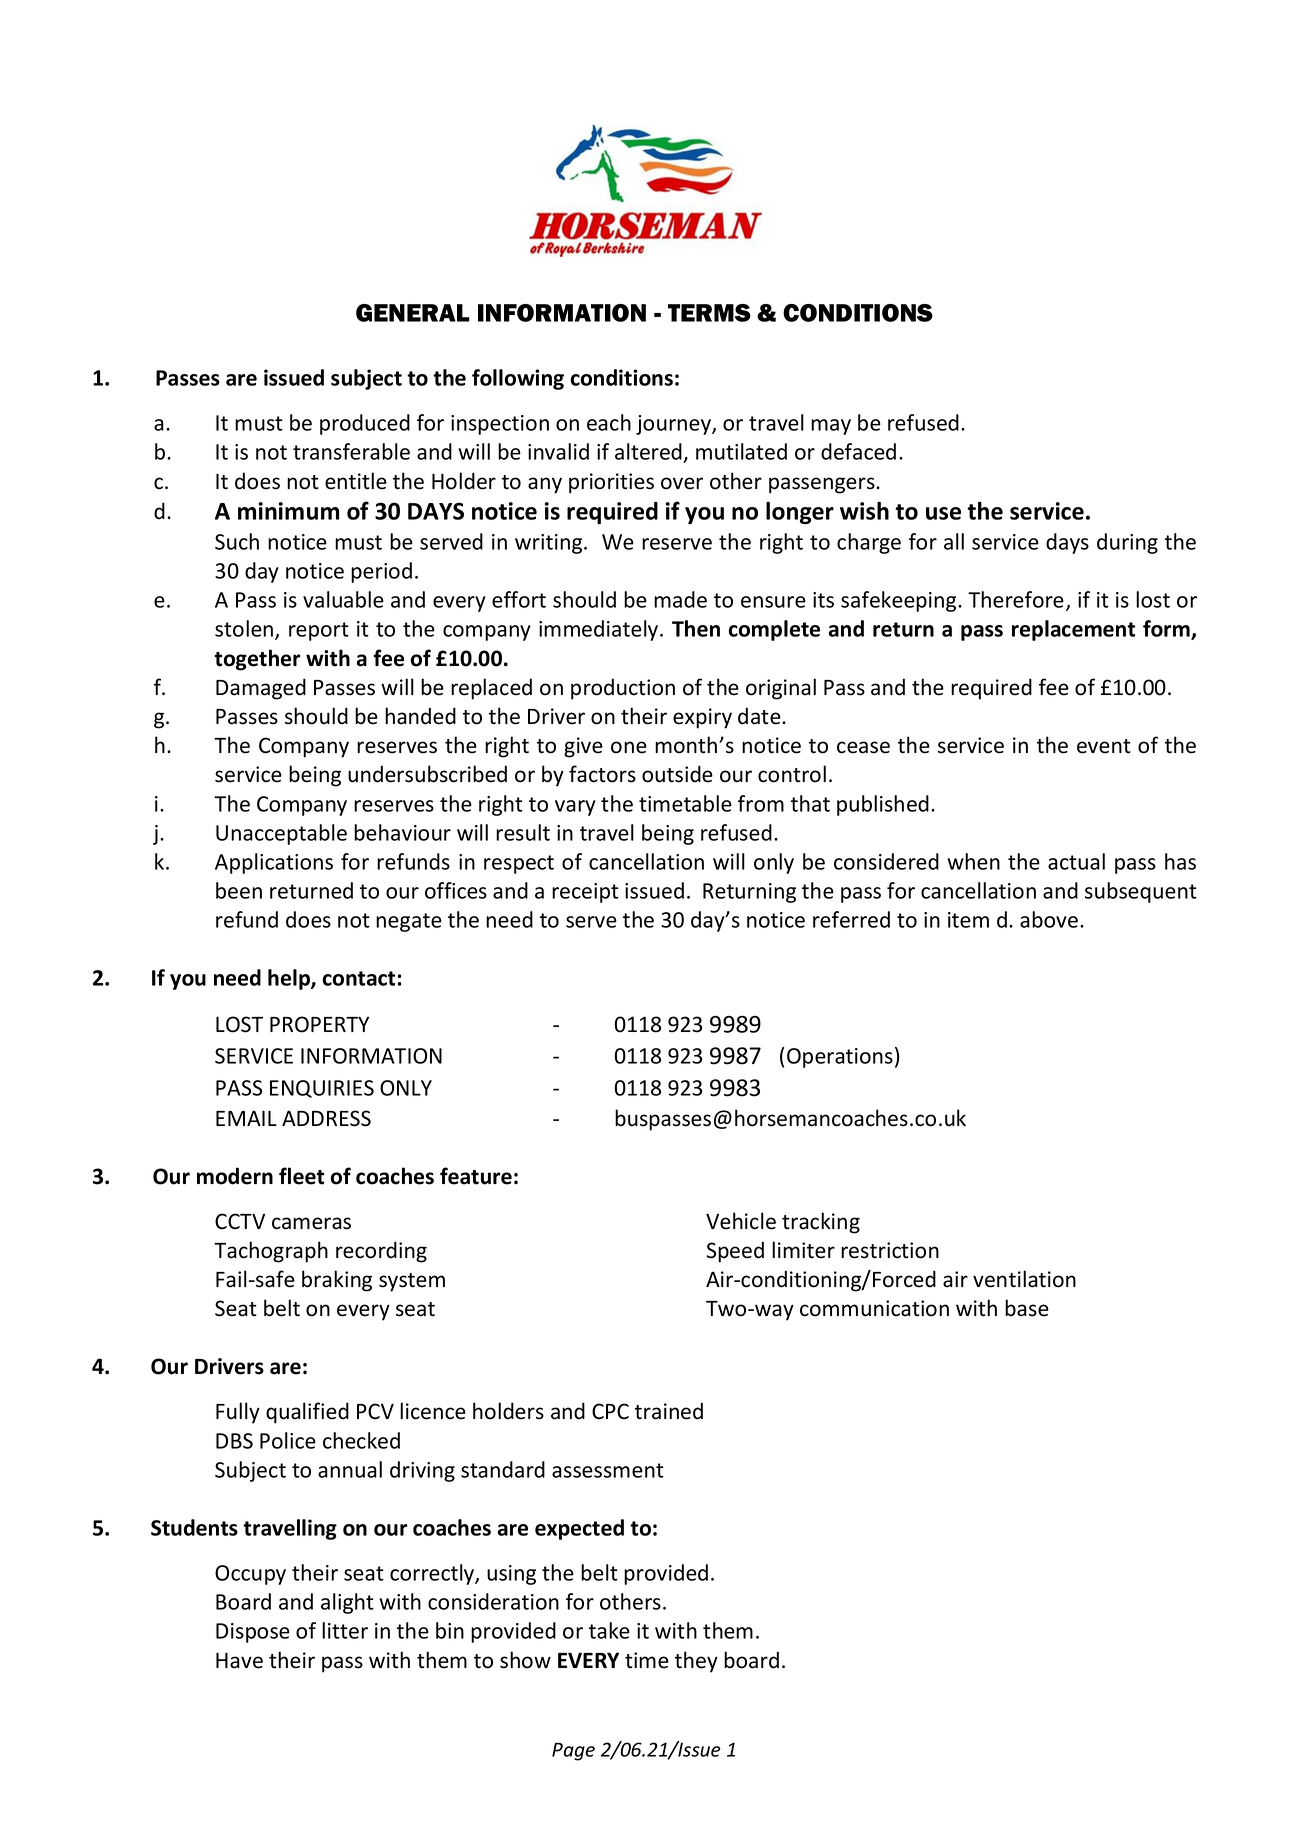  What do you see at coordinates (709, 313) in the screenshot?
I see `TERMS` at bounding box center [709, 313].
